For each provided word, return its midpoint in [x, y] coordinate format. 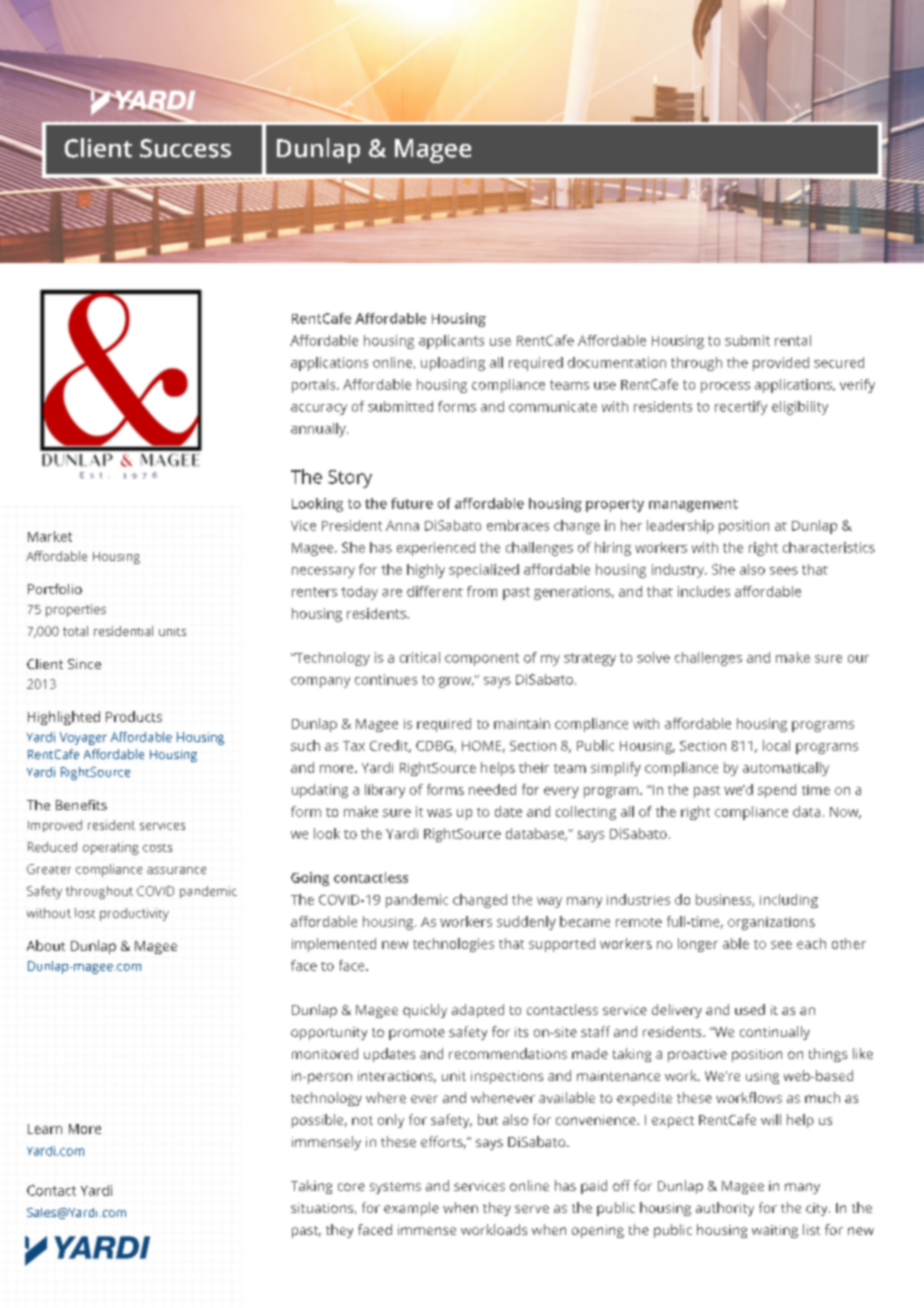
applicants [451, 342]
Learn [45, 1129]
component [482, 659]
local [776, 745]
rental [793, 340]
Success [185, 148]
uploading [453, 364]
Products [134, 716]
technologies [453, 945]
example [411, 1209]
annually [319, 430]
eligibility [800, 408]
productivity [134, 914]
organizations [771, 923]
